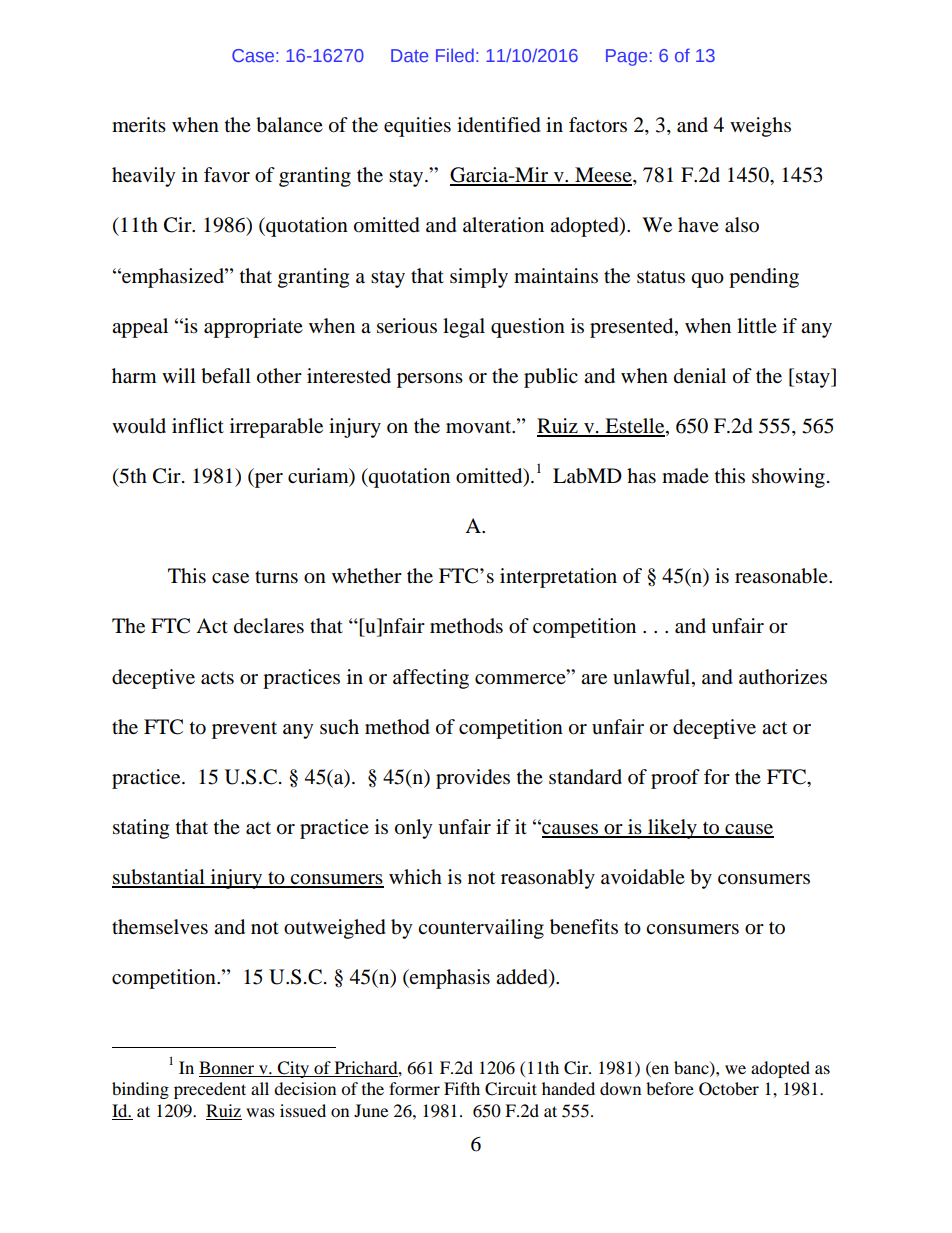 This screenshot has width=952, height=1233. I want to click on merits, so click(139, 125).
